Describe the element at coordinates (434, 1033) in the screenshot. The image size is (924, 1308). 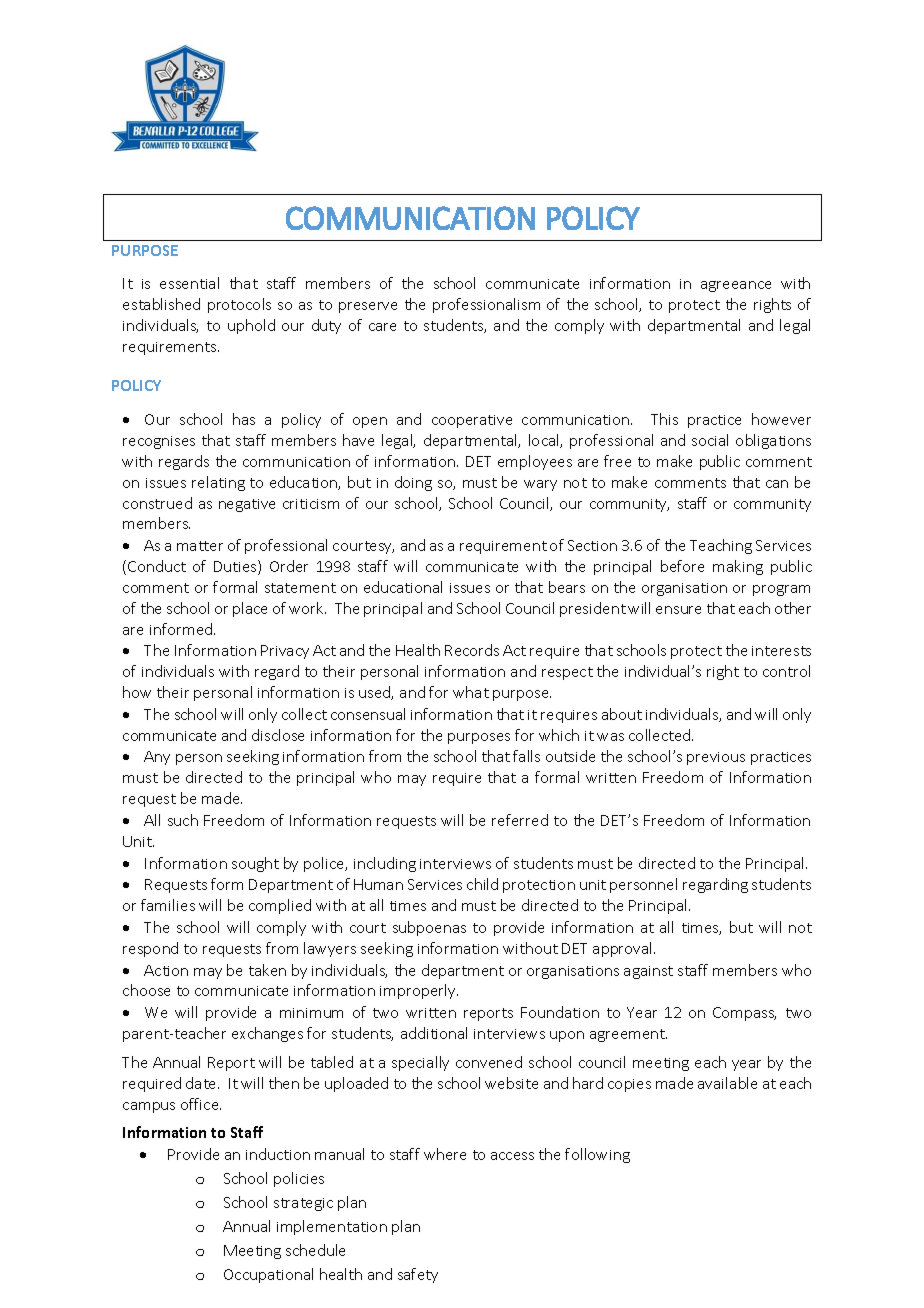
I see `additional` at that location.
